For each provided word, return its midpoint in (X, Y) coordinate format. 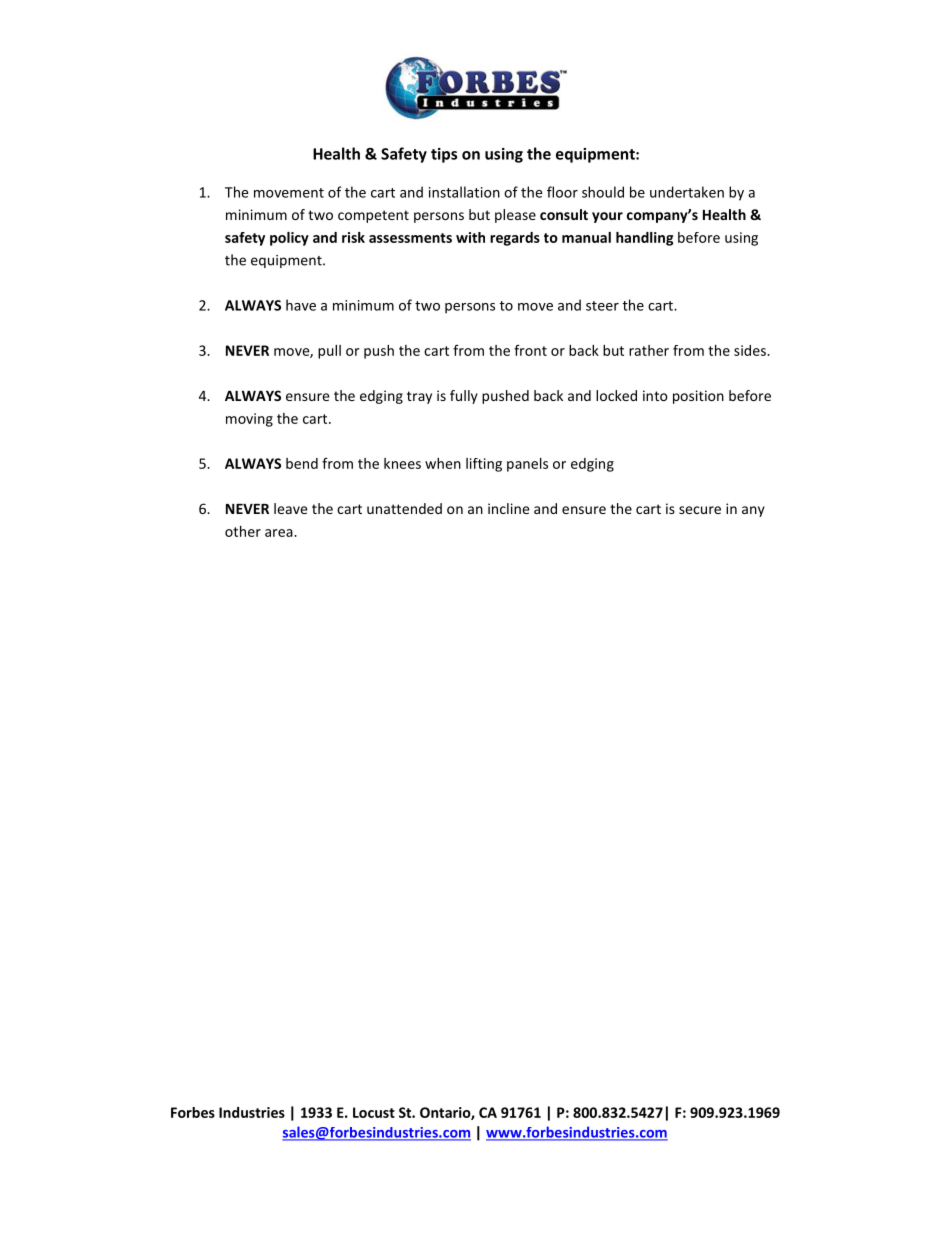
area (280, 533)
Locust (374, 1112)
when (443, 463)
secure (700, 510)
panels (527, 465)
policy (289, 239)
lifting (484, 465)
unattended (404, 508)
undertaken (687, 192)
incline (508, 508)
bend (302, 463)
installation (464, 192)
